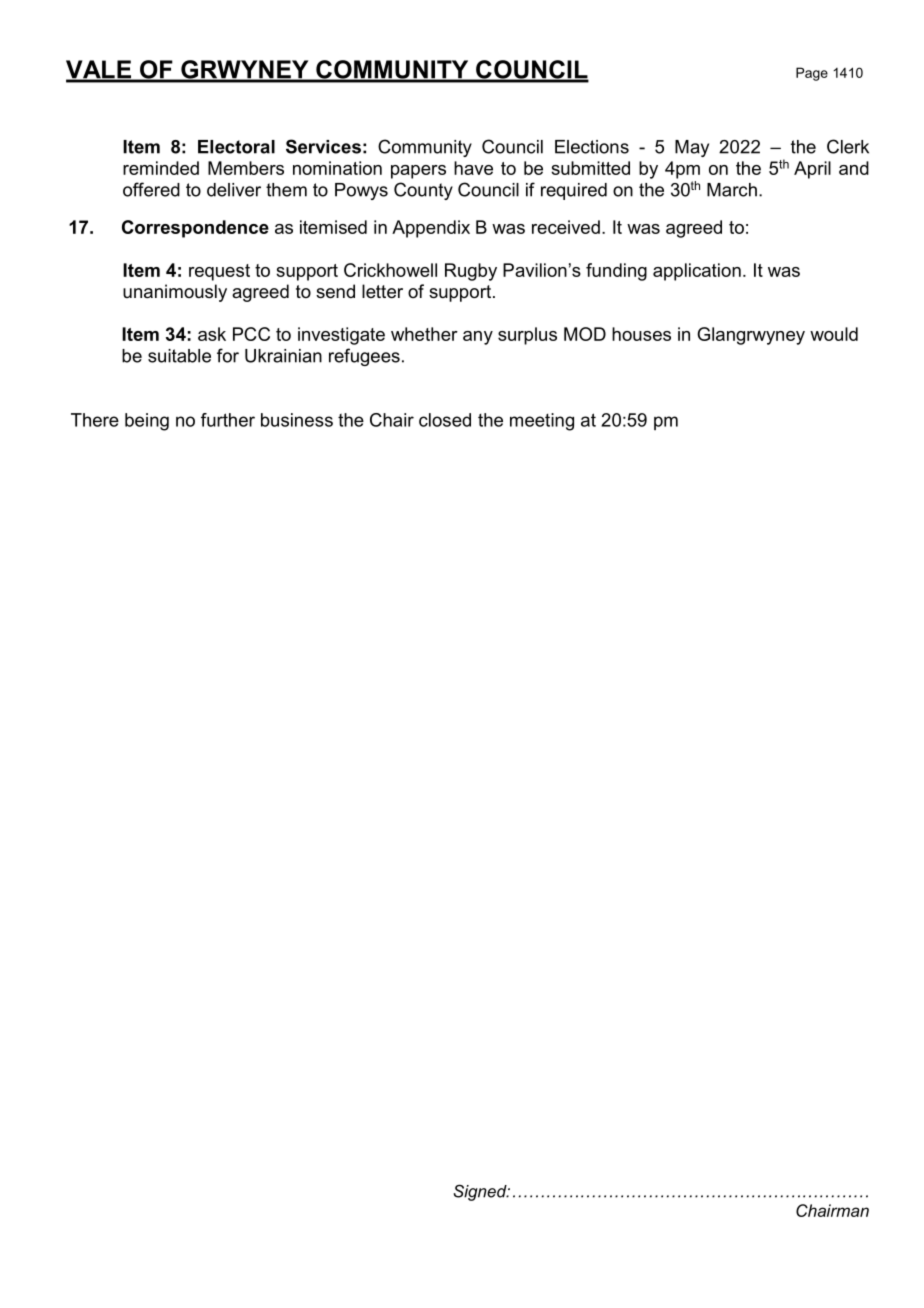 Image resolution: width=924 pixels, height=1308 pixels. What do you see at coordinates (697, 272) in the image?
I see `application` at bounding box center [697, 272].
